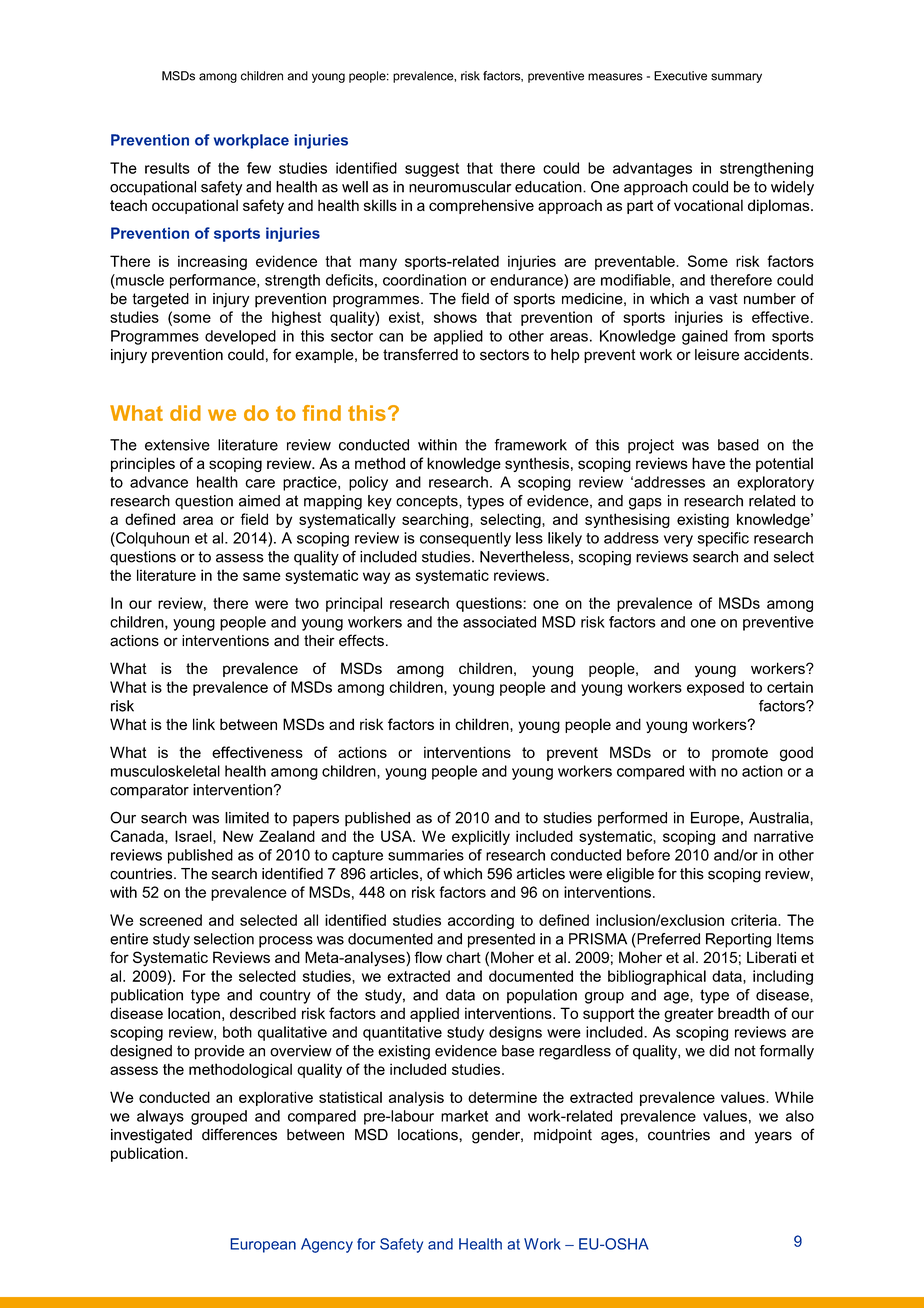  What do you see at coordinates (204, 724) in the page?
I see `link` at bounding box center [204, 724].
